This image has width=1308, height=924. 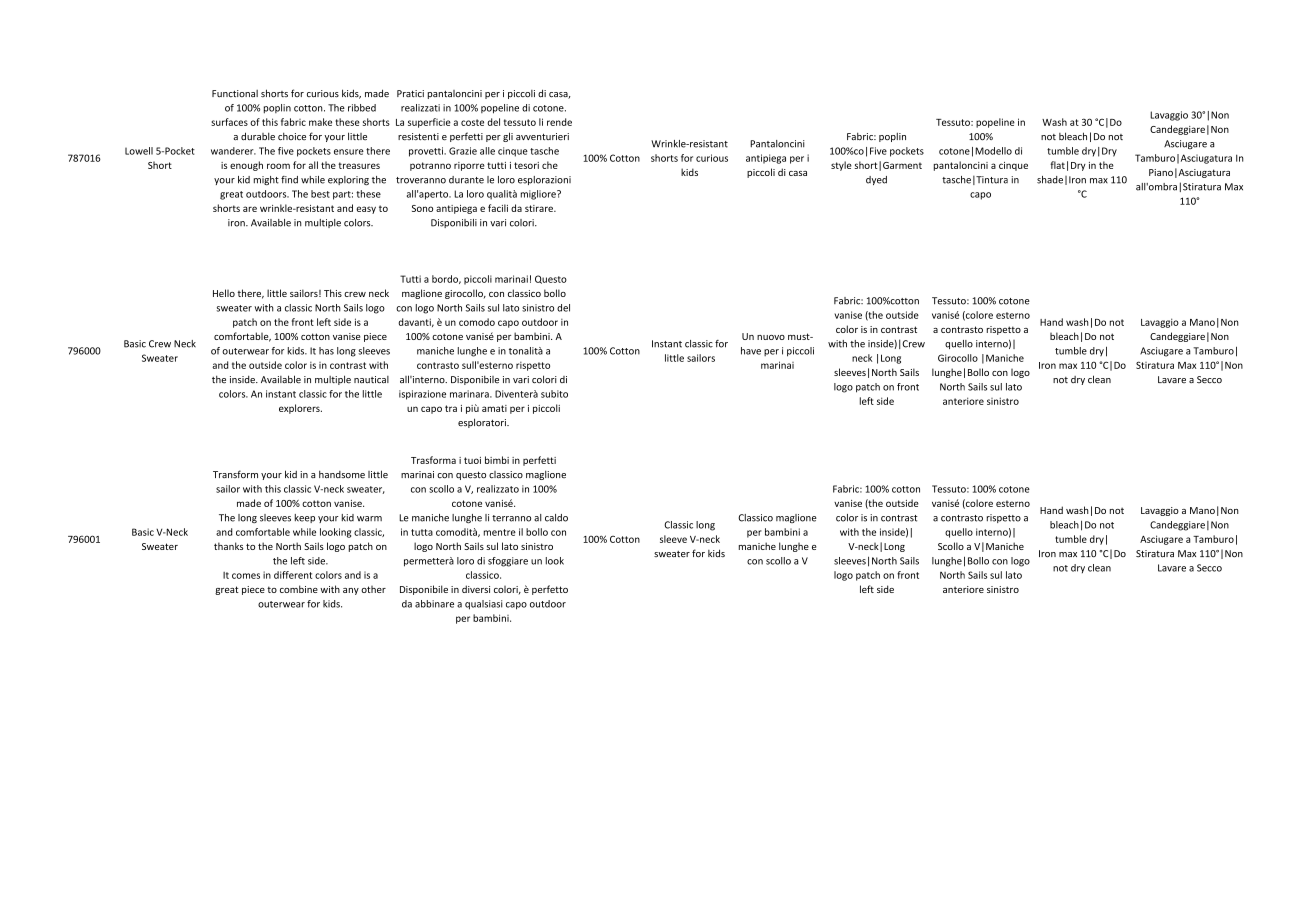 I want to click on keep, so click(x=305, y=518).
